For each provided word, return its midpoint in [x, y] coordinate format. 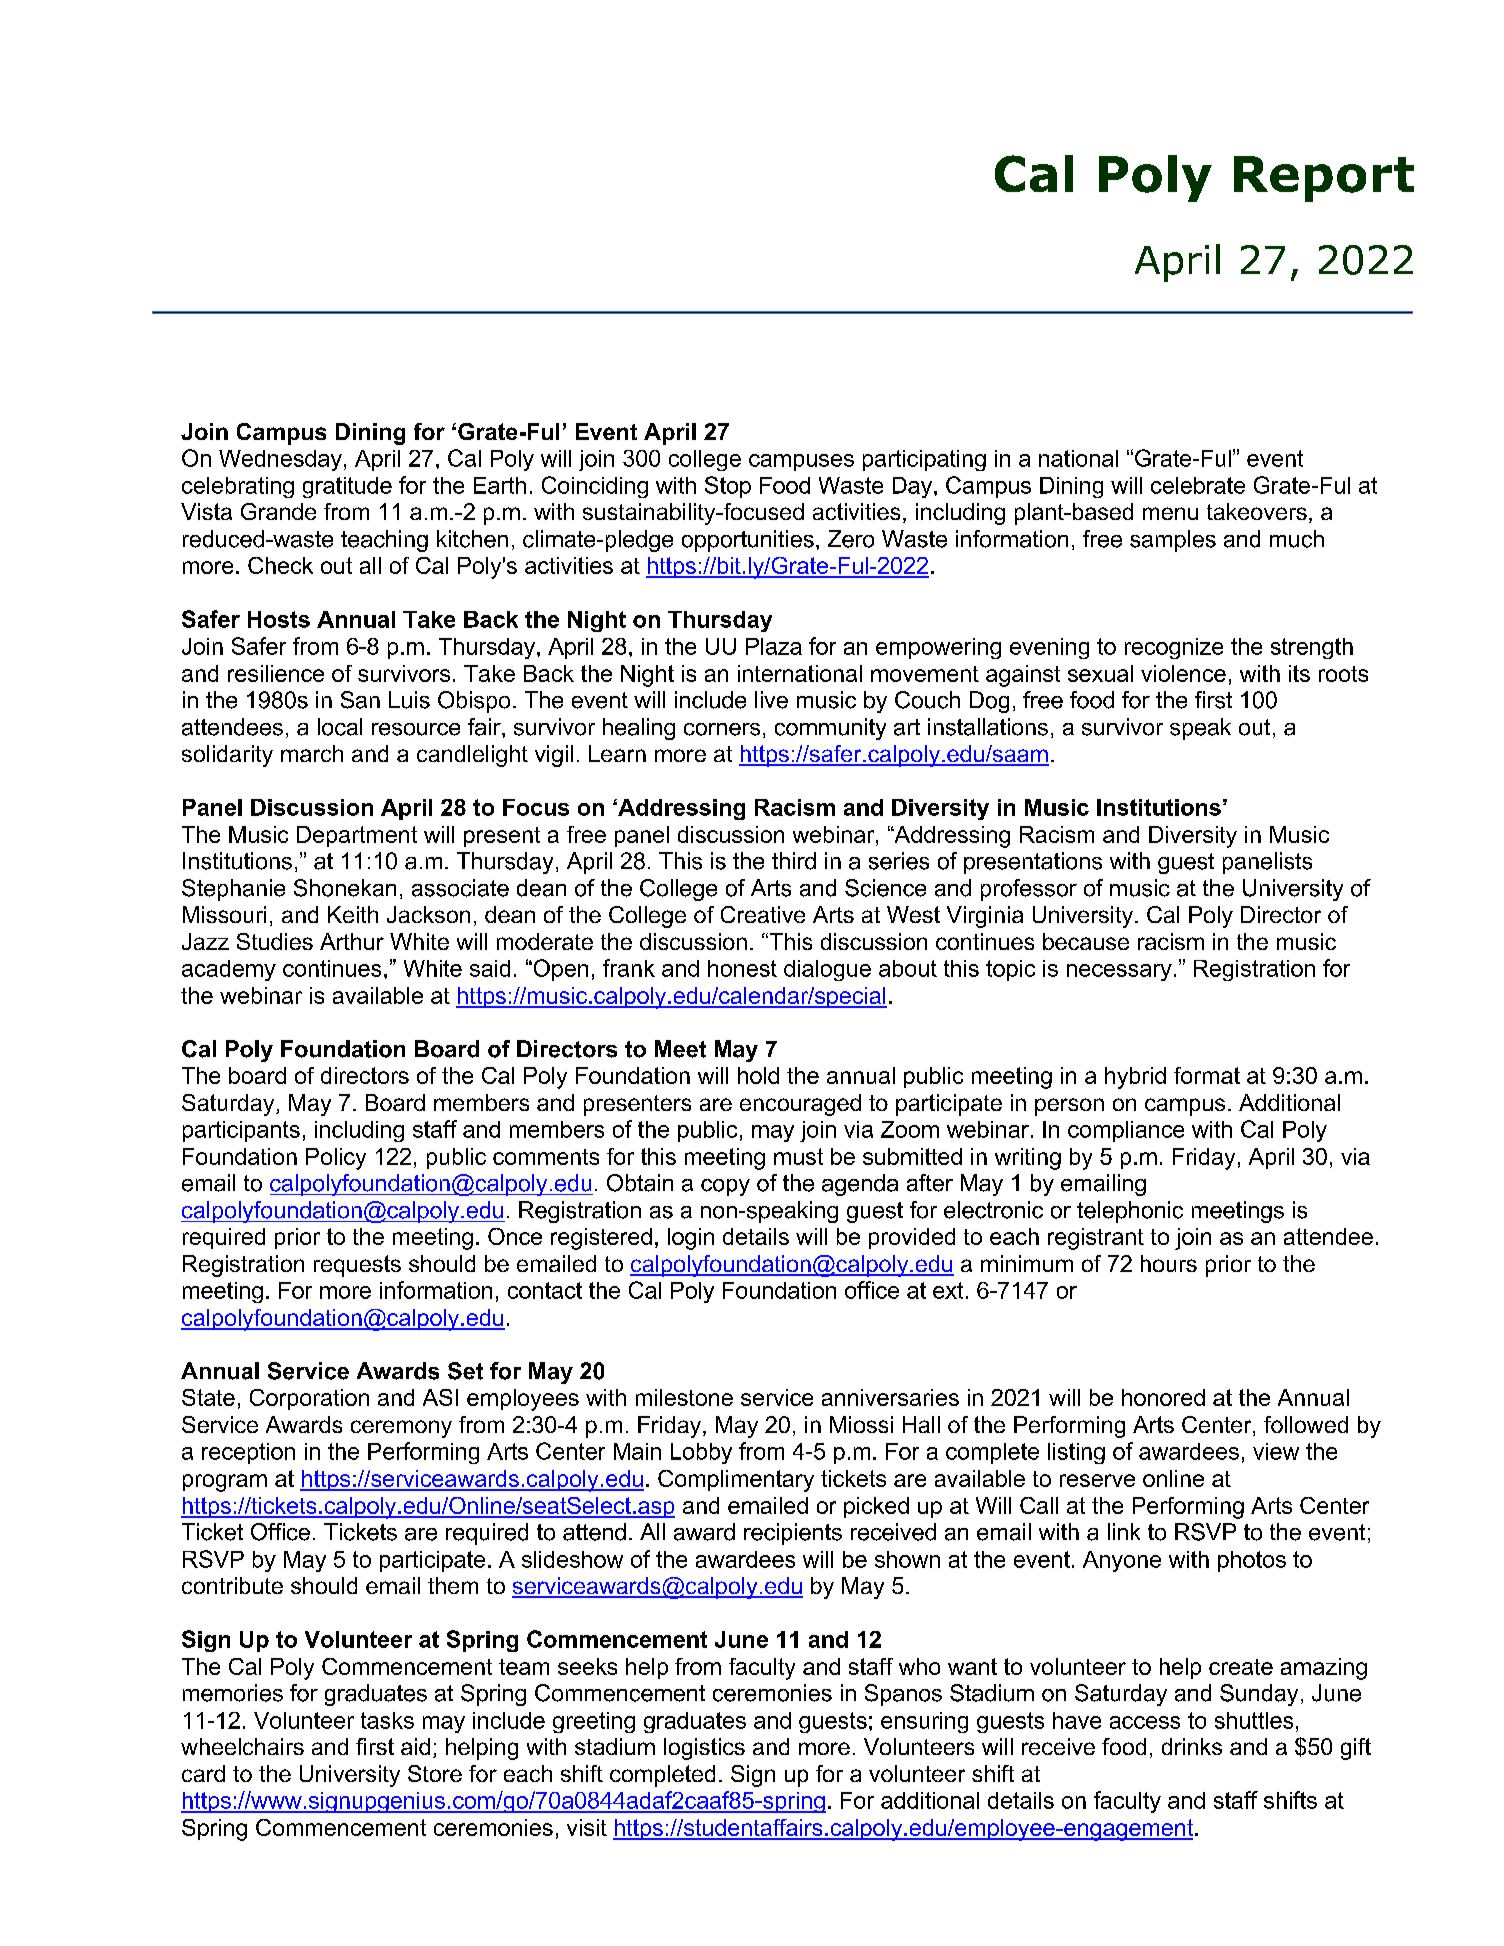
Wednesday [280, 460]
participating [924, 460]
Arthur [352, 941]
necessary [1119, 972]
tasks [387, 1720]
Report [1324, 179]
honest [742, 968]
